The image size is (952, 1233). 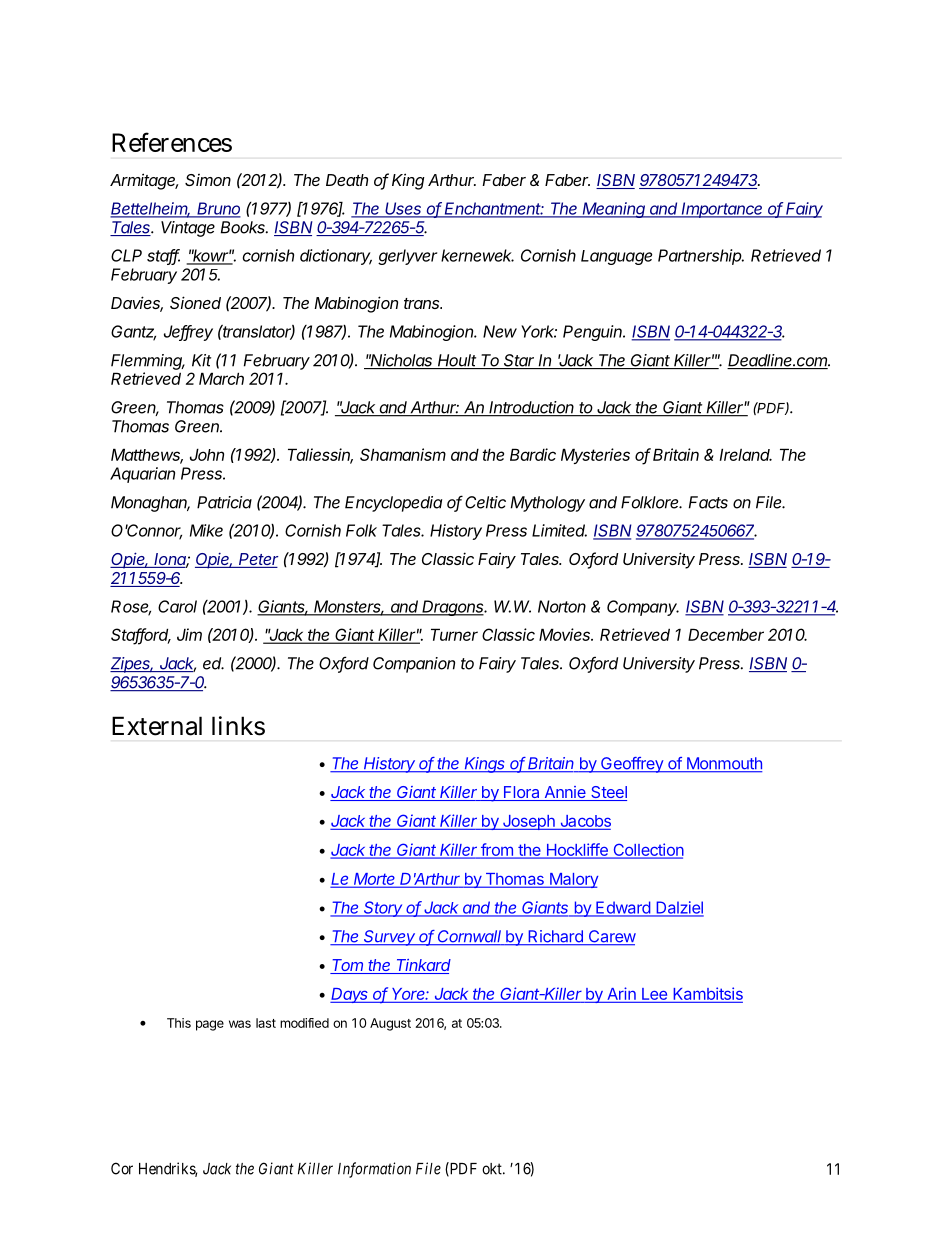 I want to click on Lee, so click(x=654, y=995).
